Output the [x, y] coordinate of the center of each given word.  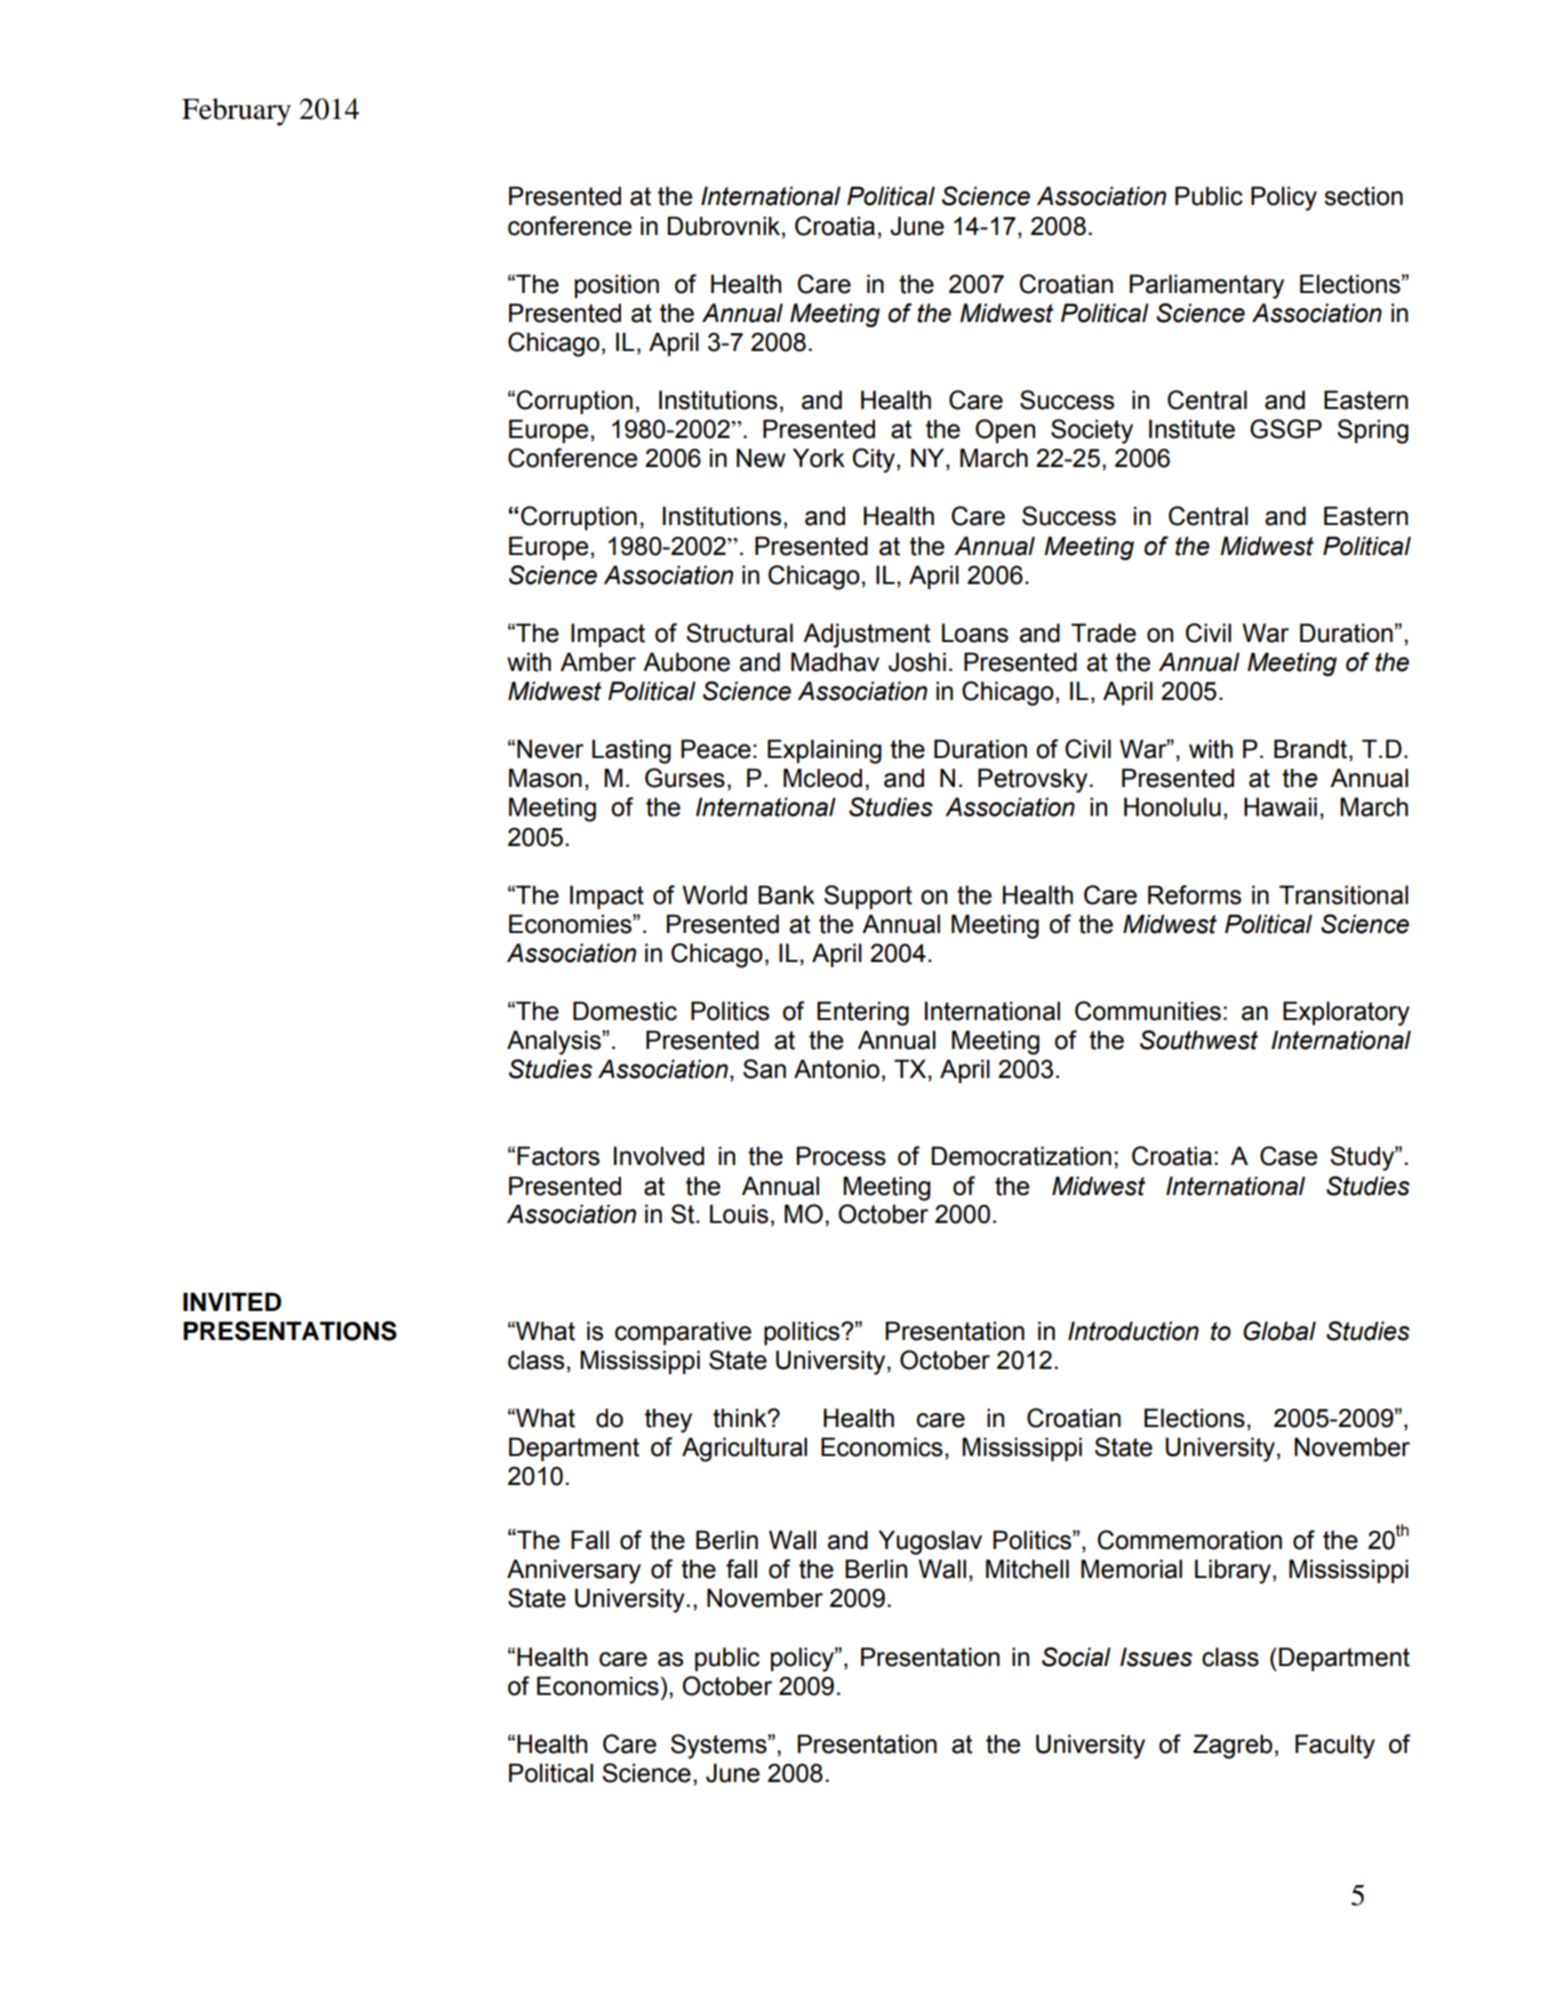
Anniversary [574, 1571]
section [1363, 196]
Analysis [555, 1042]
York [819, 458]
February [236, 112]
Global [1279, 1331]
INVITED [232, 1301]
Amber [598, 662]
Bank [786, 895]
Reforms [1194, 895]
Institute [1192, 429]
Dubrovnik [725, 226]
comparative [683, 1333]
